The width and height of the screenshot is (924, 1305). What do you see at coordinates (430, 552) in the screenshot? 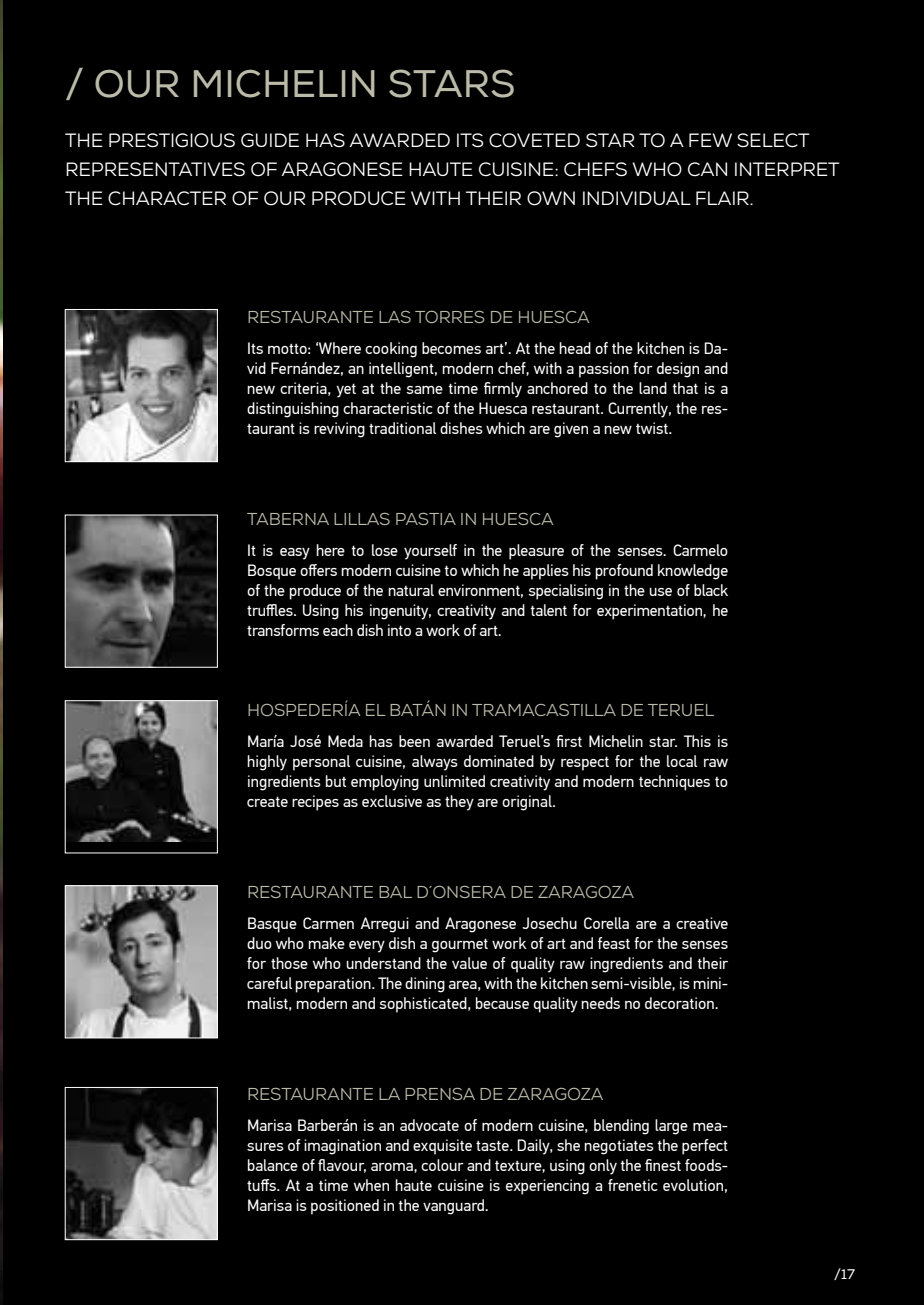
I see `yourself` at bounding box center [430, 552].
